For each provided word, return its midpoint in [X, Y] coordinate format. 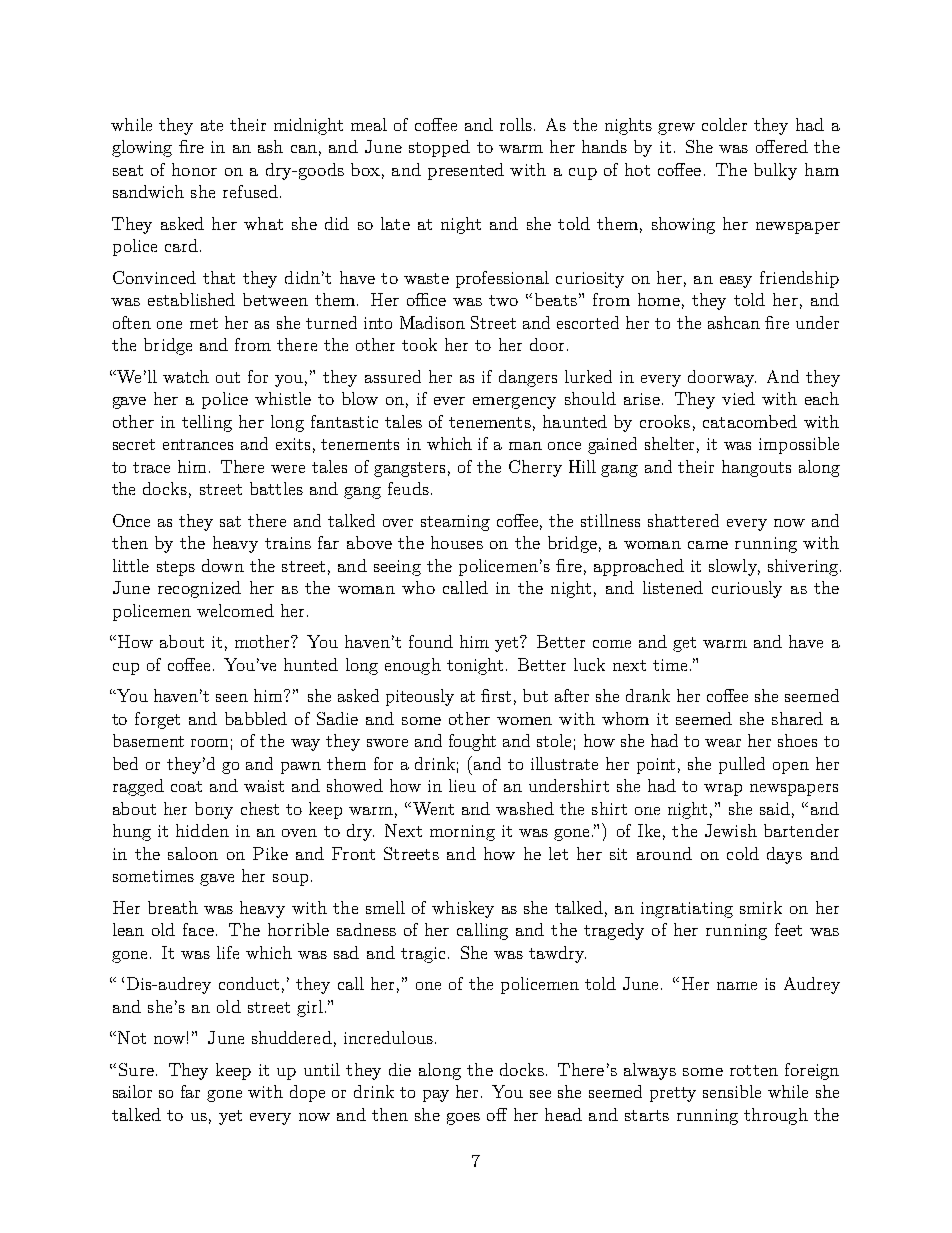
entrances [198, 444]
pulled [742, 765]
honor [194, 169]
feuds [408, 488]
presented [466, 171]
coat [186, 786]
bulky [775, 171]
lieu [462, 785]
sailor [132, 1091]
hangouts [756, 468]
